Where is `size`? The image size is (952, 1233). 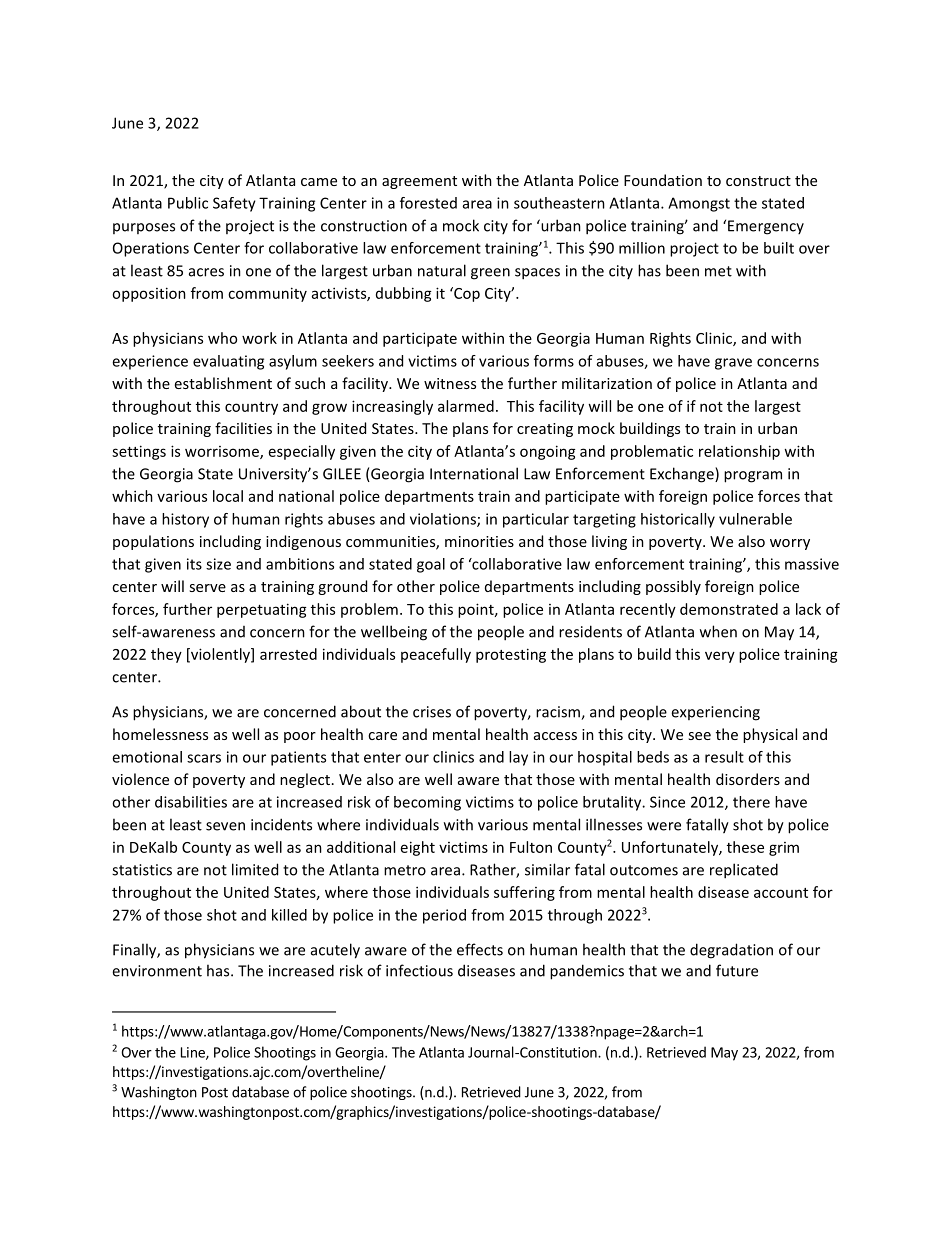
size is located at coordinates (218, 564).
